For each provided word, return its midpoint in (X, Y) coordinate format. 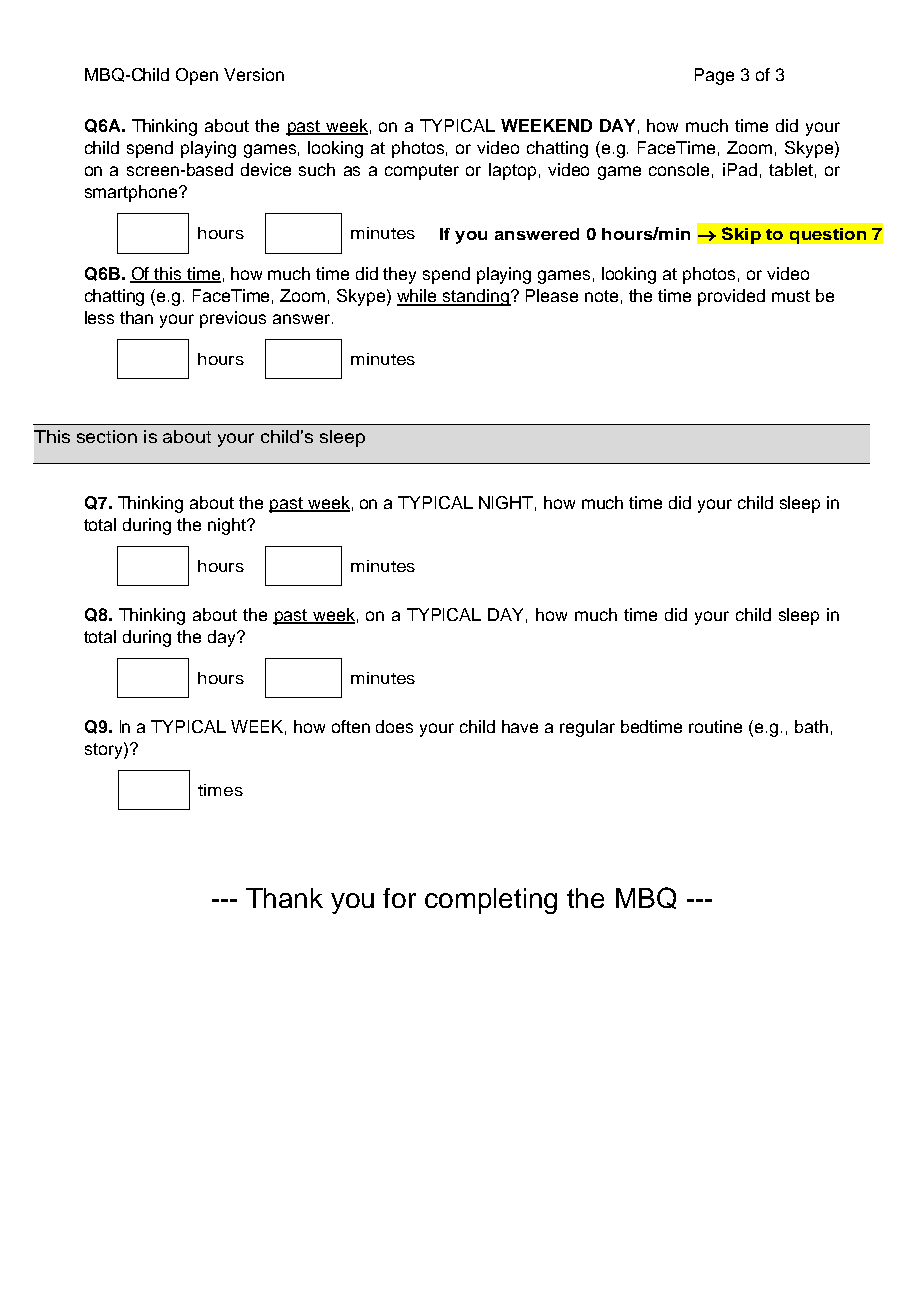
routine (715, 726)
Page (714, 76)
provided (731, 297)
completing (491, 901)
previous (233, 319)
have (520, 726)
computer (422, 172)
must (791, 296)
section (107, 436)
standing (476, 297)
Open (197, 76)
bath (811, 726)
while (418, 297)
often (351, 726)
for (399, 898)
